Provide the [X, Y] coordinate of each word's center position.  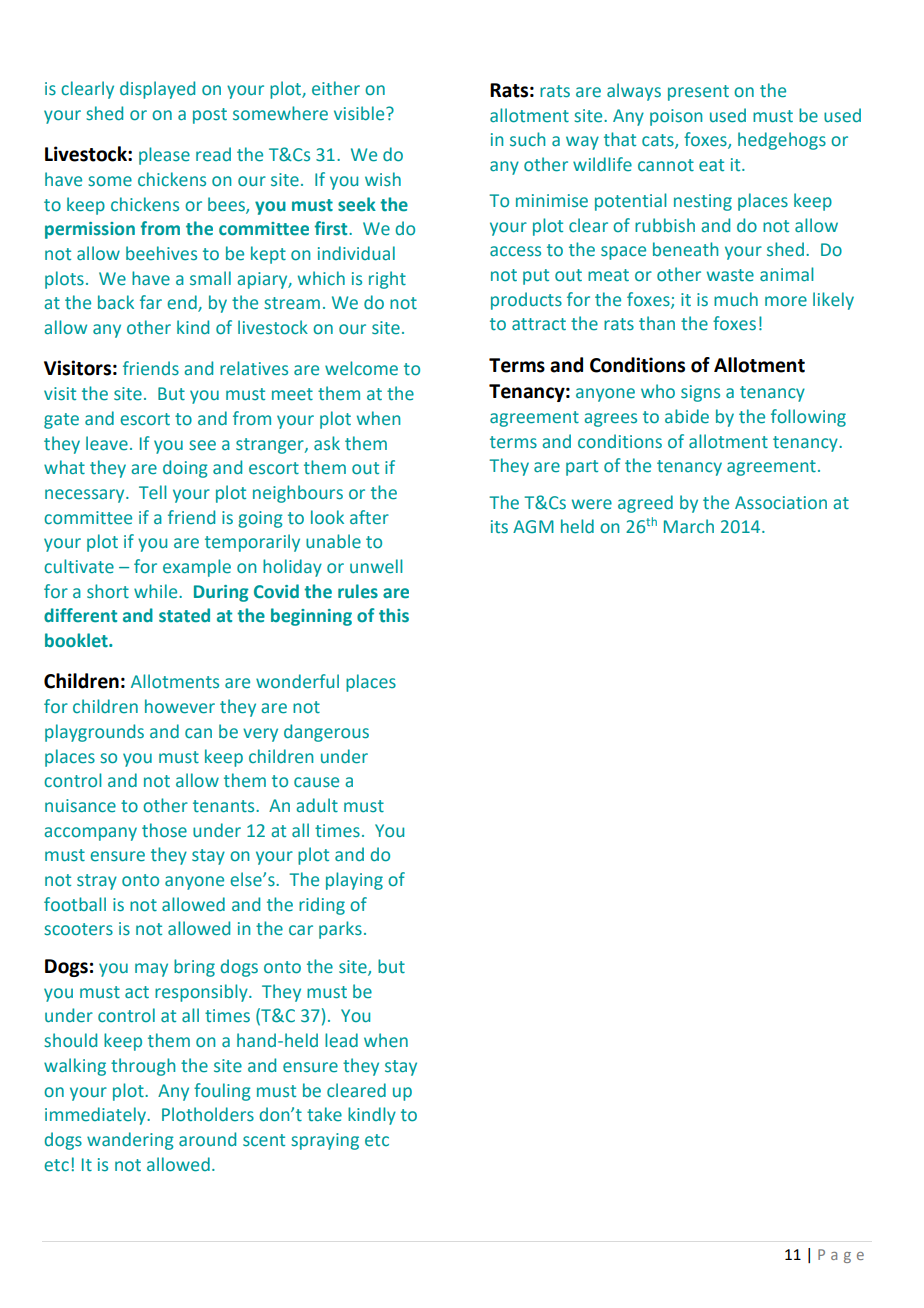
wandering [130, 1141]
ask [327, 443]
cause [316, 782]
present [698, 93]
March [689, 526]
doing [185, 469]
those [164, 830]
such [527, 139]
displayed [157, 90]
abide [687, 416]
